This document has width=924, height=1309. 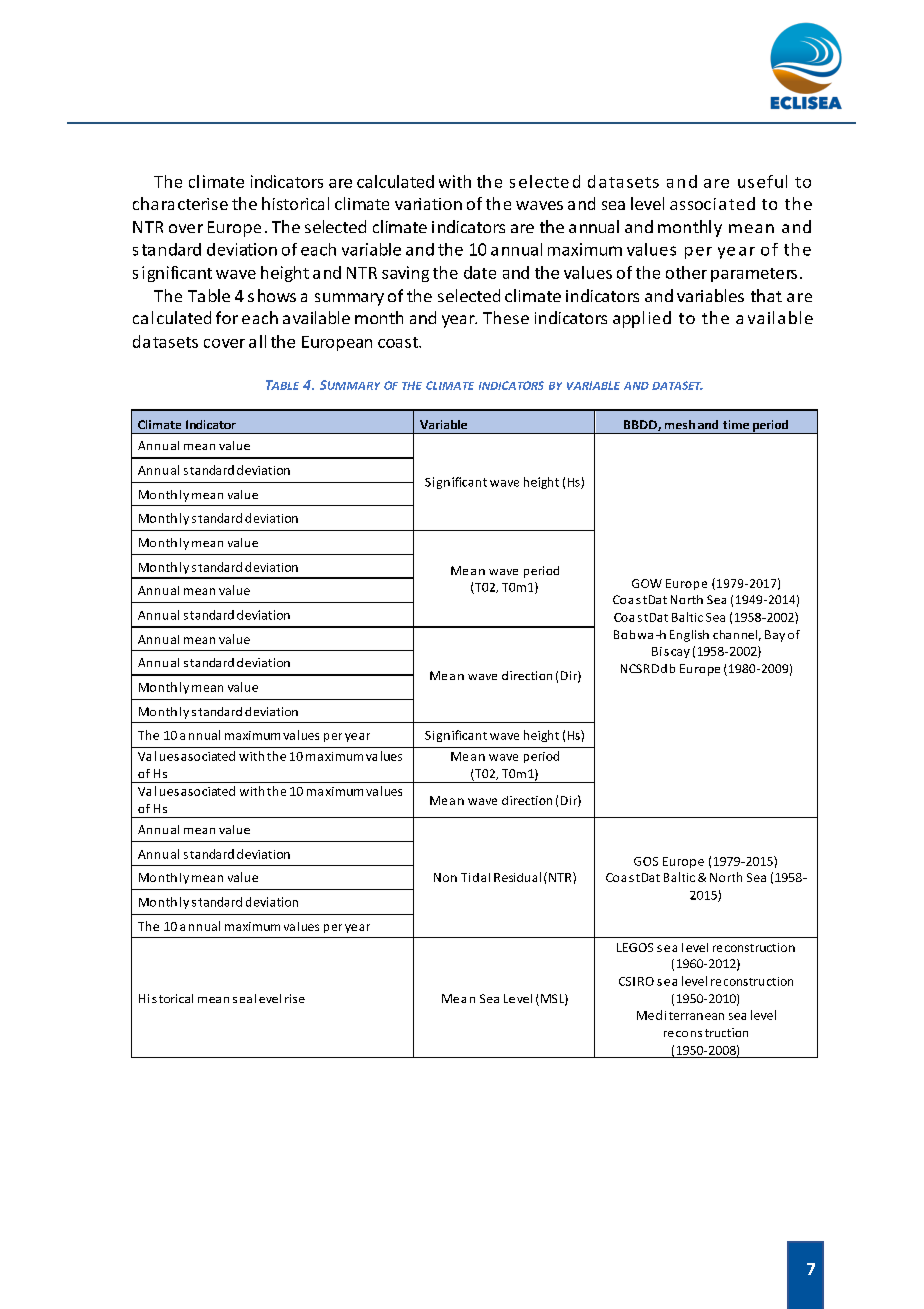 I want to click on saving, so click(x=405, y=274).
